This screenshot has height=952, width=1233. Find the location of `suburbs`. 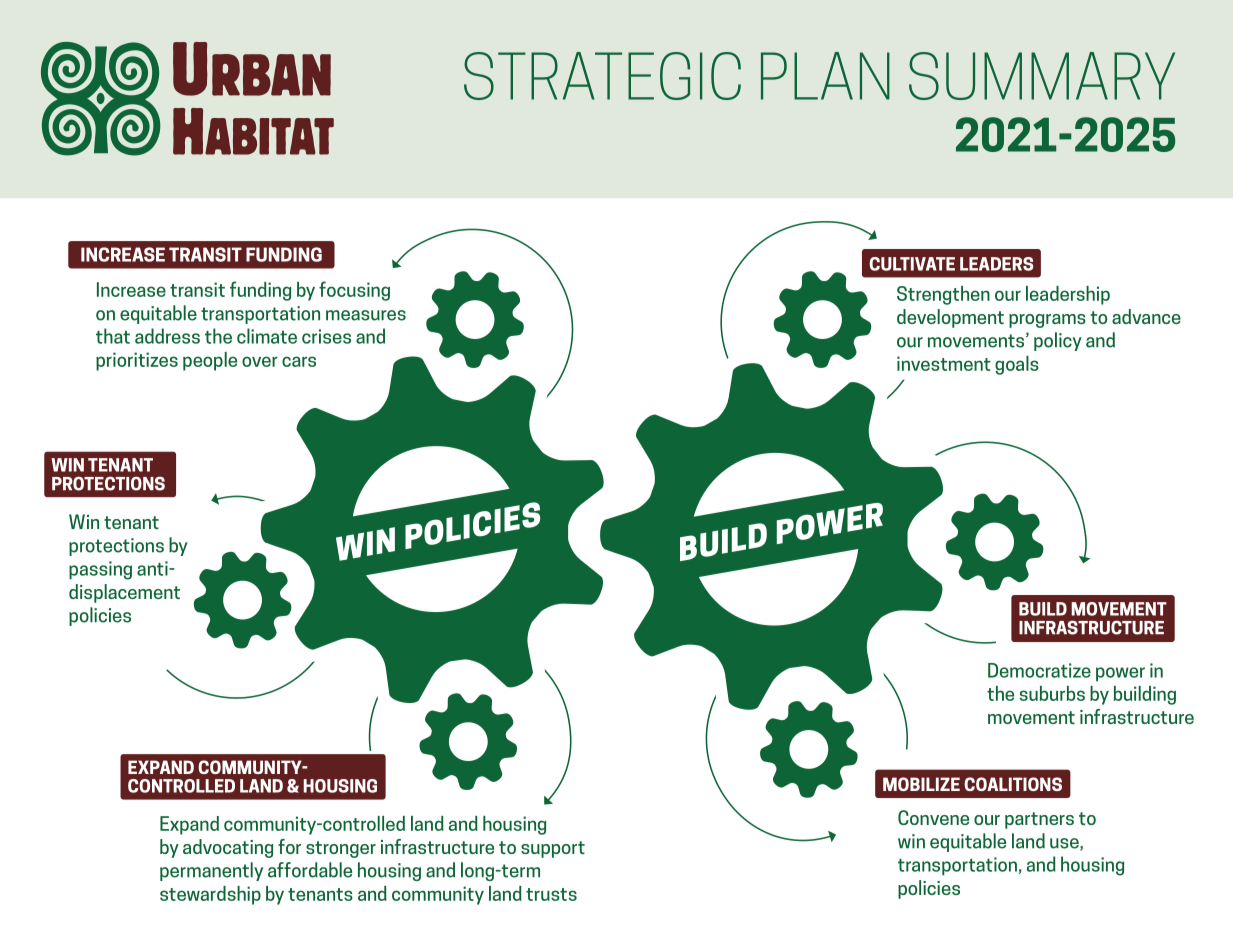

suburbs is located at coordinates (1052, 693).
